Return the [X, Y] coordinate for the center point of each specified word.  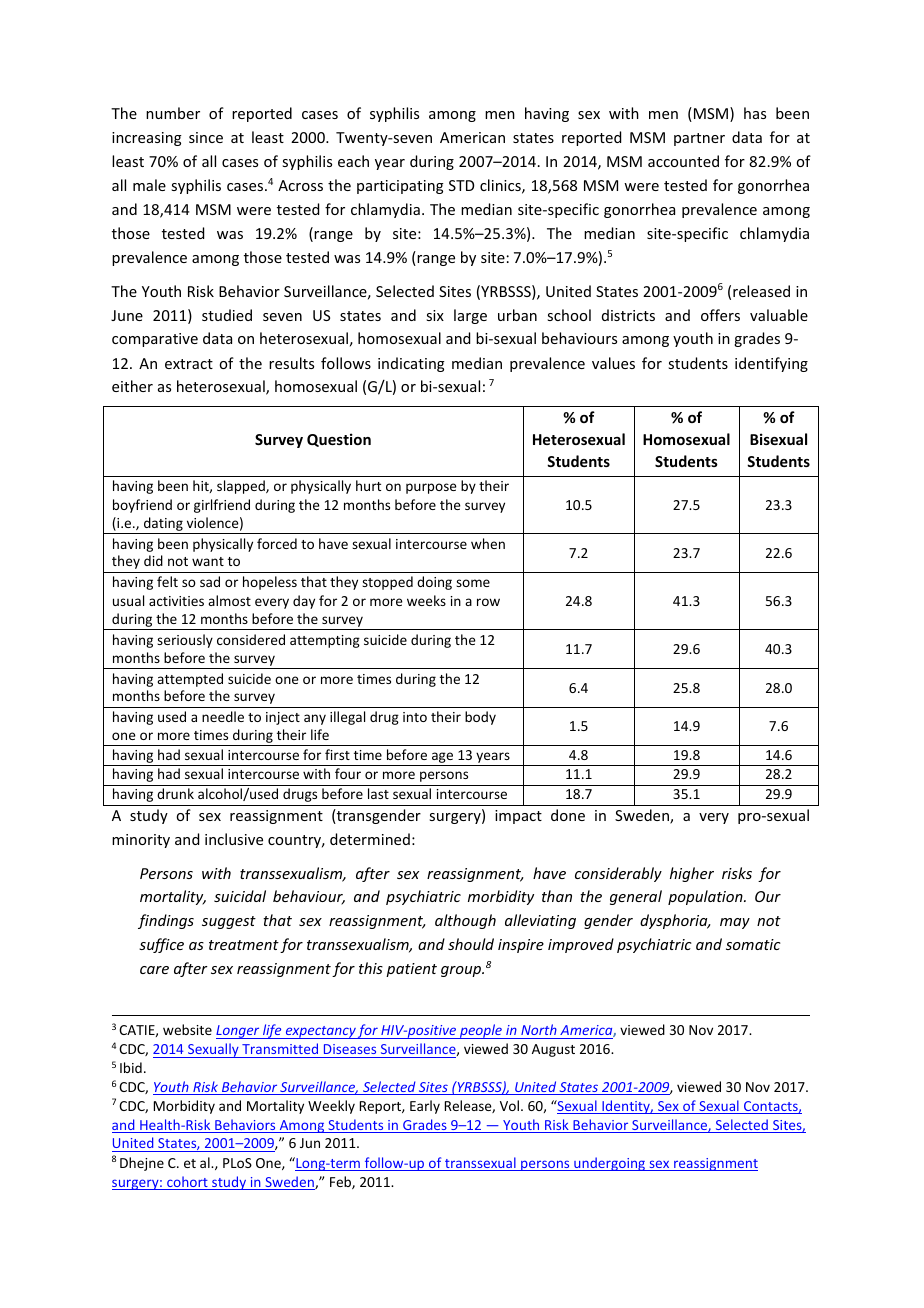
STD [461, 185]
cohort [187, 1183]
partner [699, 139]
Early [425, 1107]
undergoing [610, 1164]
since [206, 137]
